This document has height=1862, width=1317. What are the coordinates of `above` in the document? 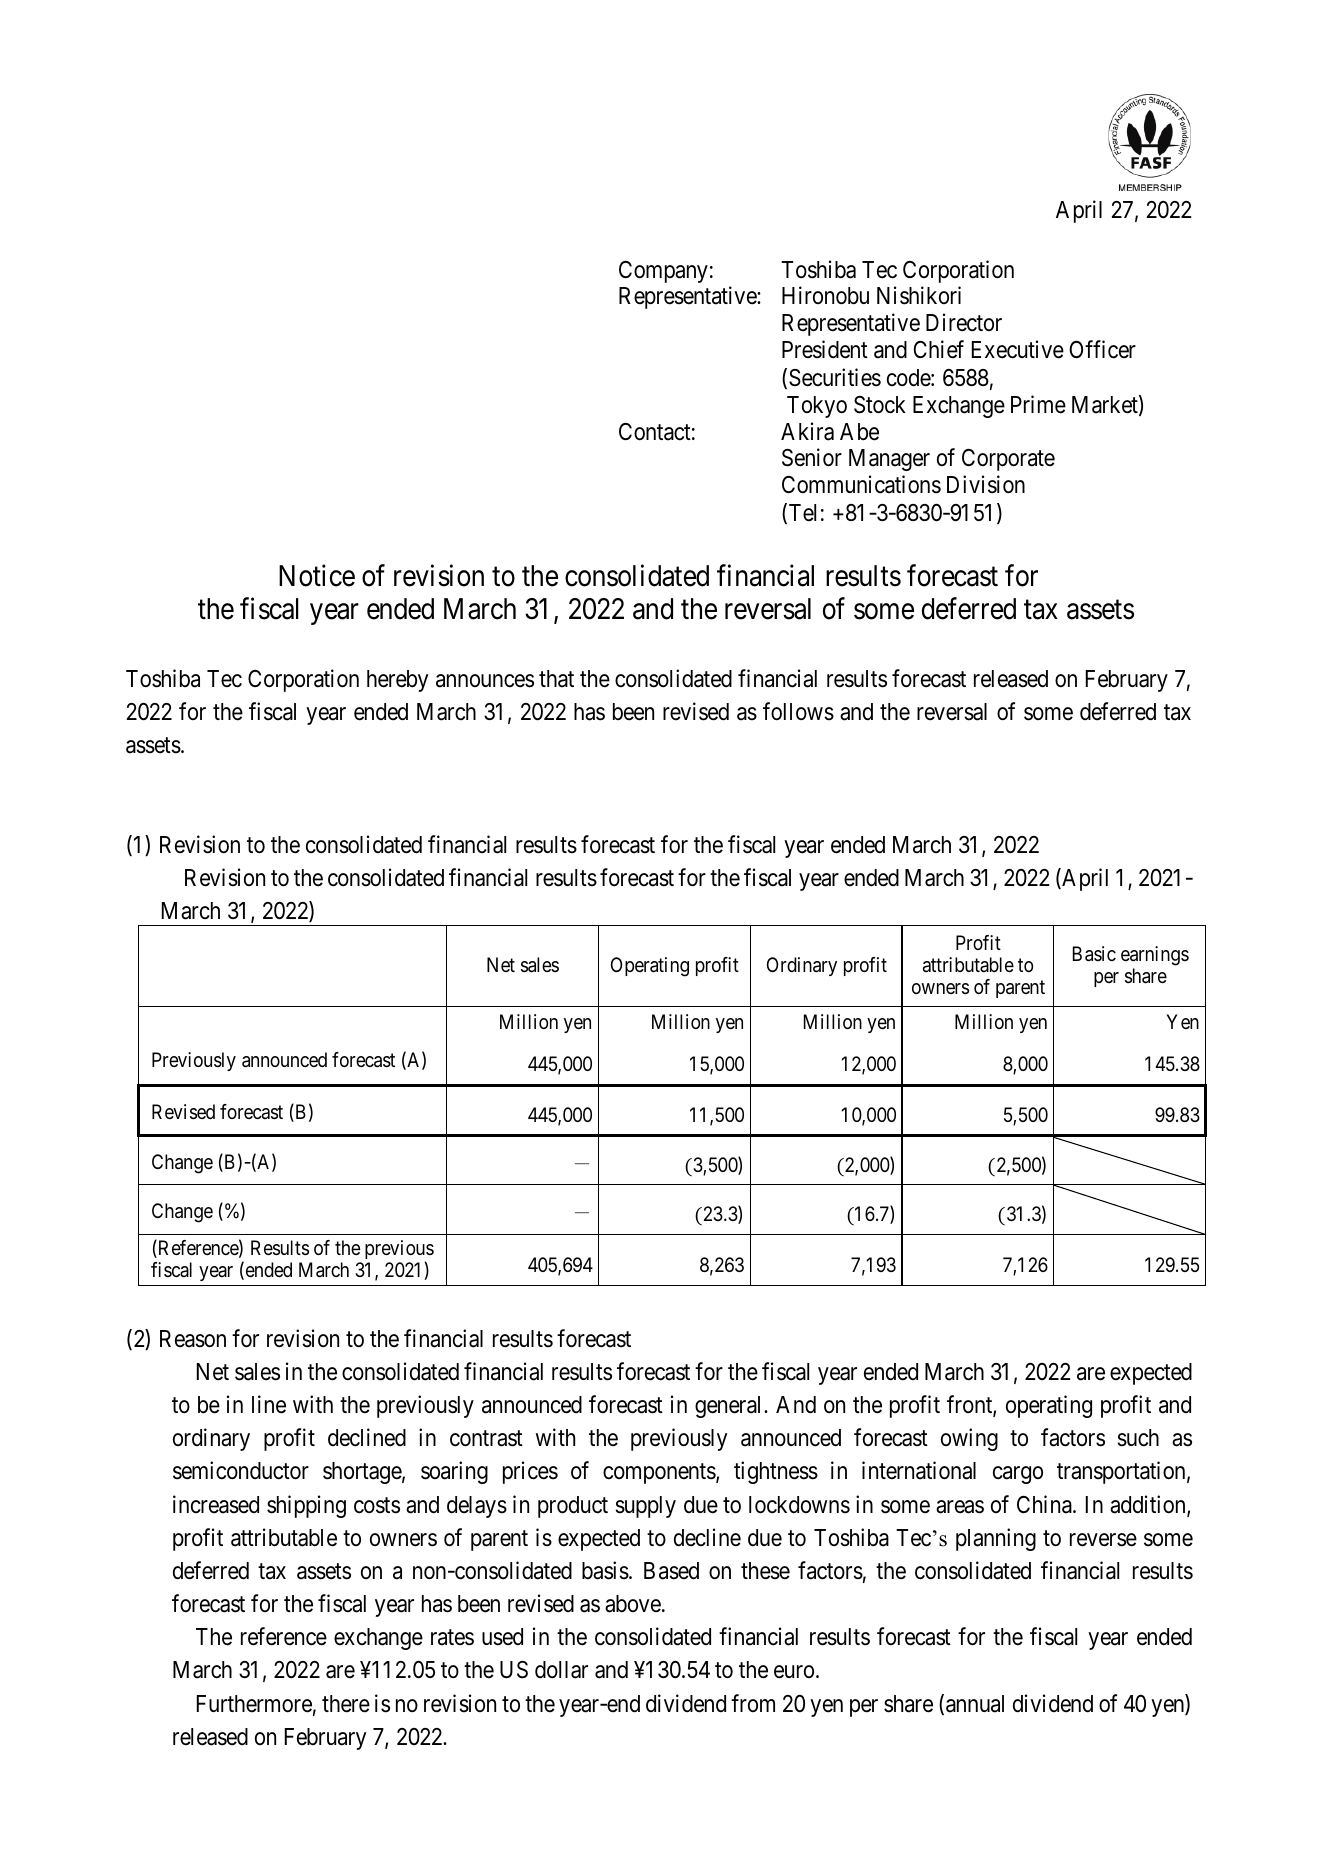 It's located at (633, 1604).
